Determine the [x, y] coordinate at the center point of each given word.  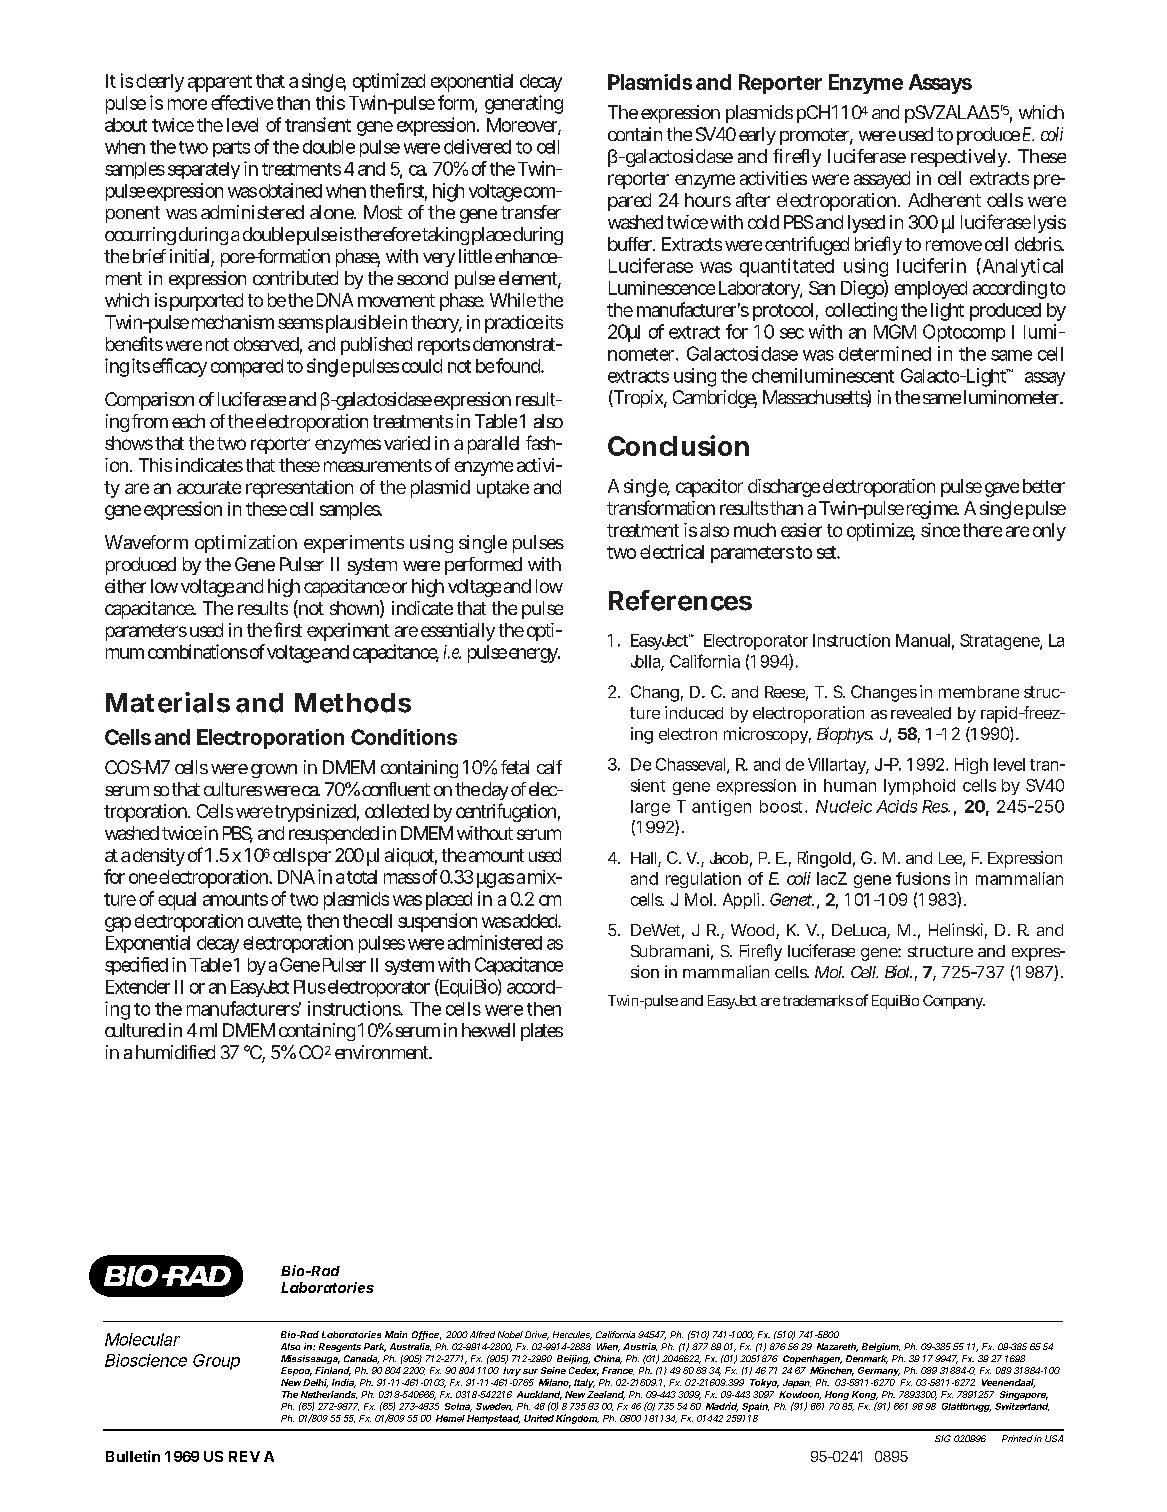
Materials [168, 702]
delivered [477, 146]
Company [954, 1002]
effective [242, 102]
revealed [921, 713]
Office [426, 1335]
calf [549, 767]
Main [396, 1334]
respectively [960, 158]
